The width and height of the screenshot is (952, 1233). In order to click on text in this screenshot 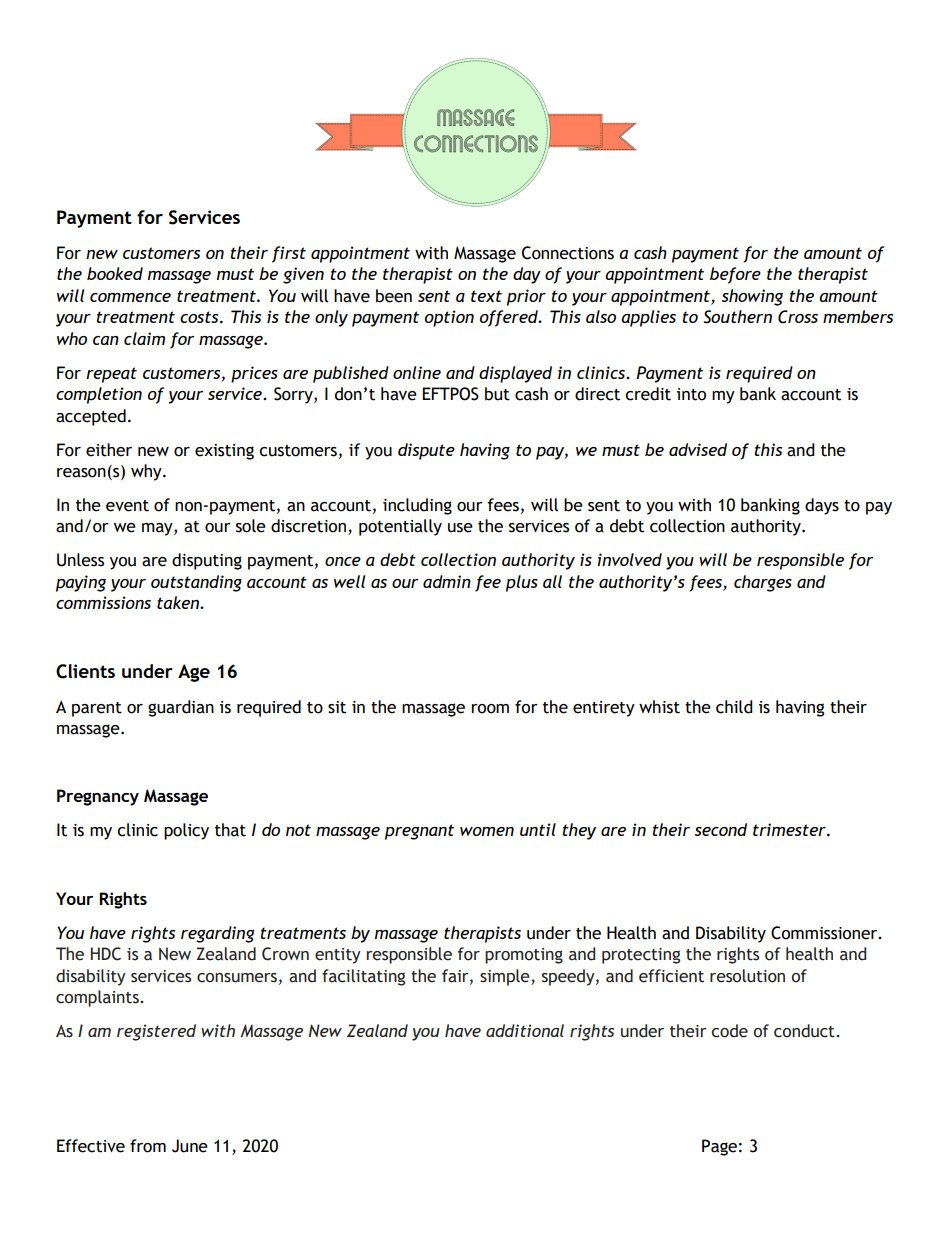, I will do `click(486, 296)`.
